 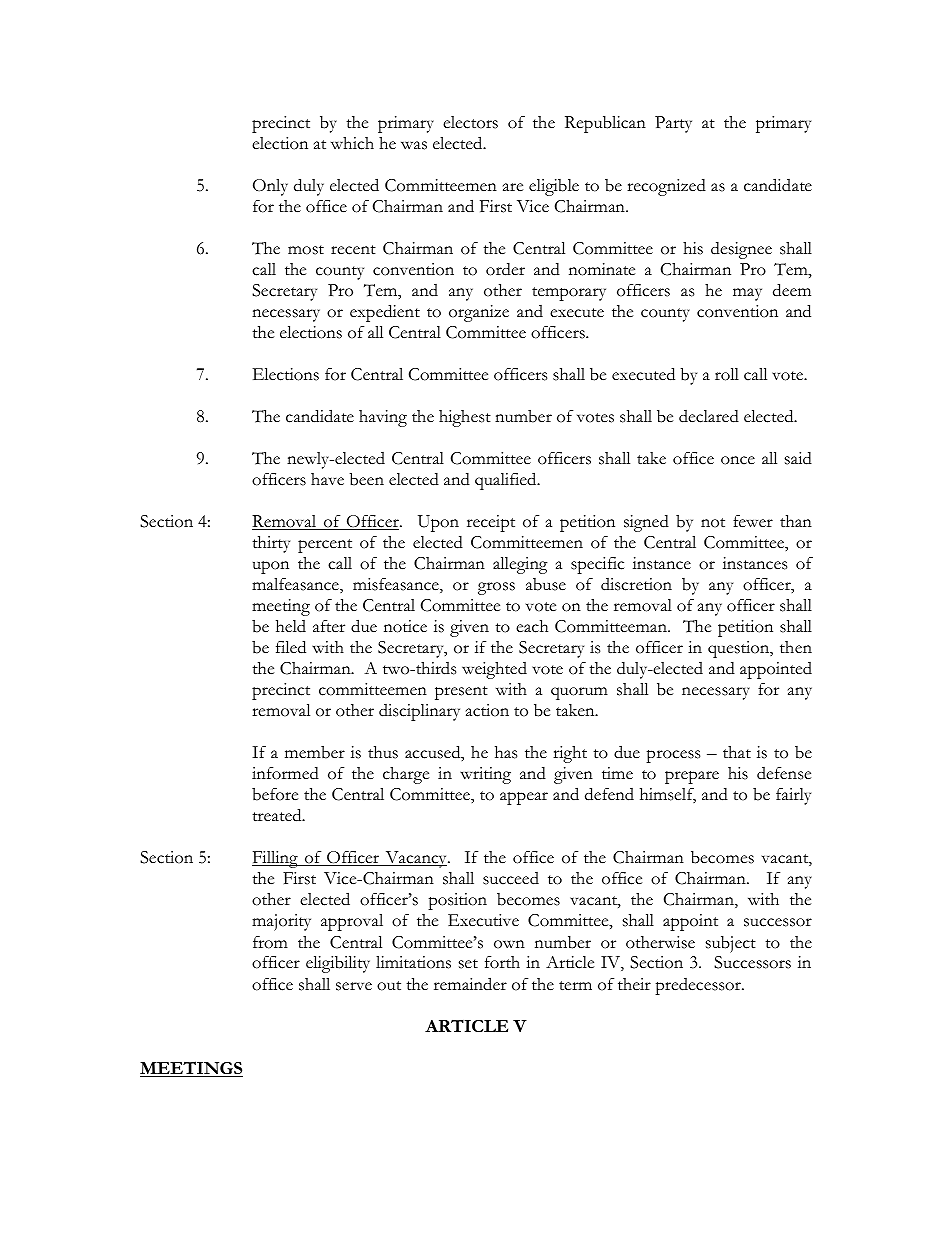 What do you see at coordinates (338, 964) in the image?
I see `eligibility` at bounding box center [338, 964].
